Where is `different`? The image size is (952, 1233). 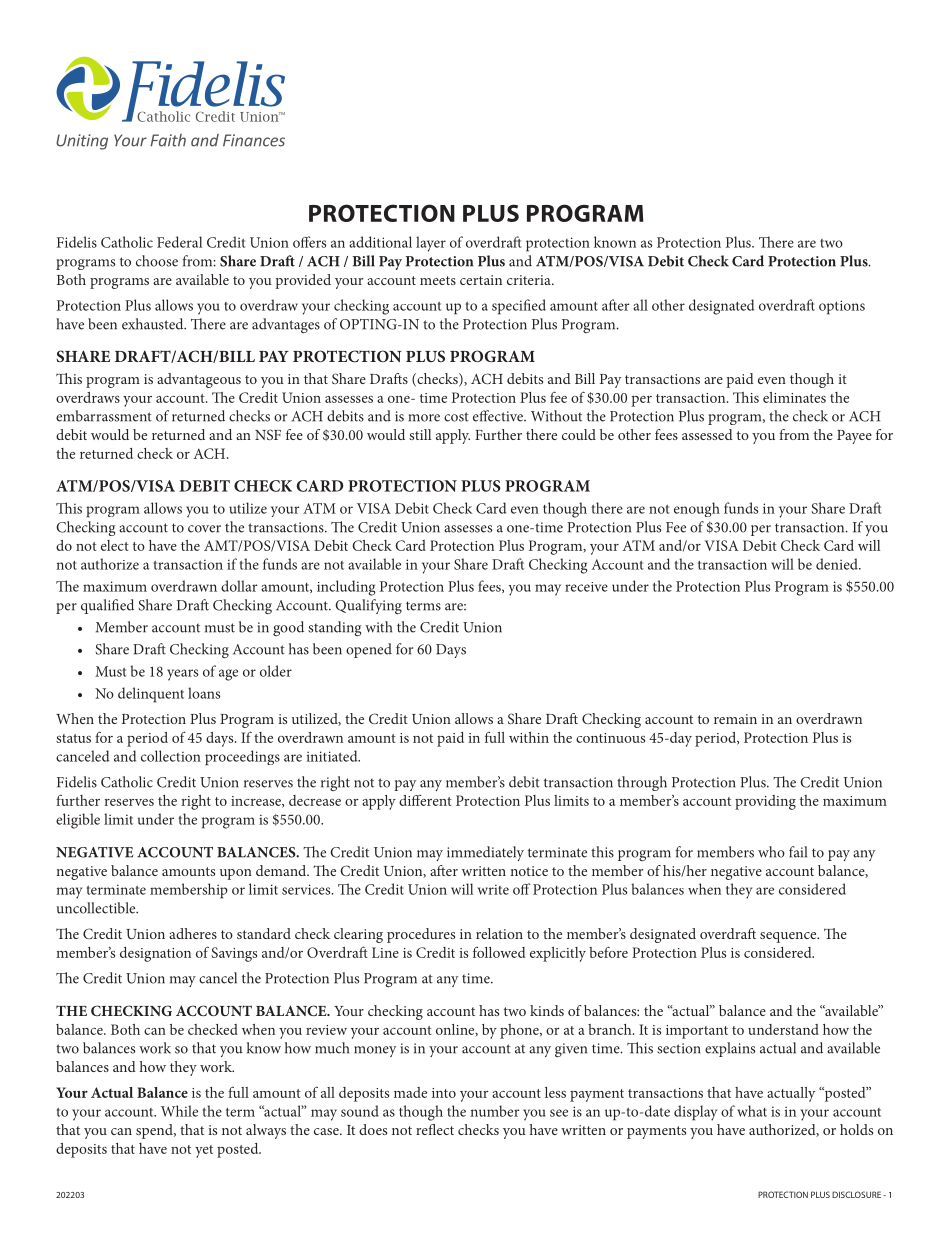 different is located at coordinates (425, 800).
